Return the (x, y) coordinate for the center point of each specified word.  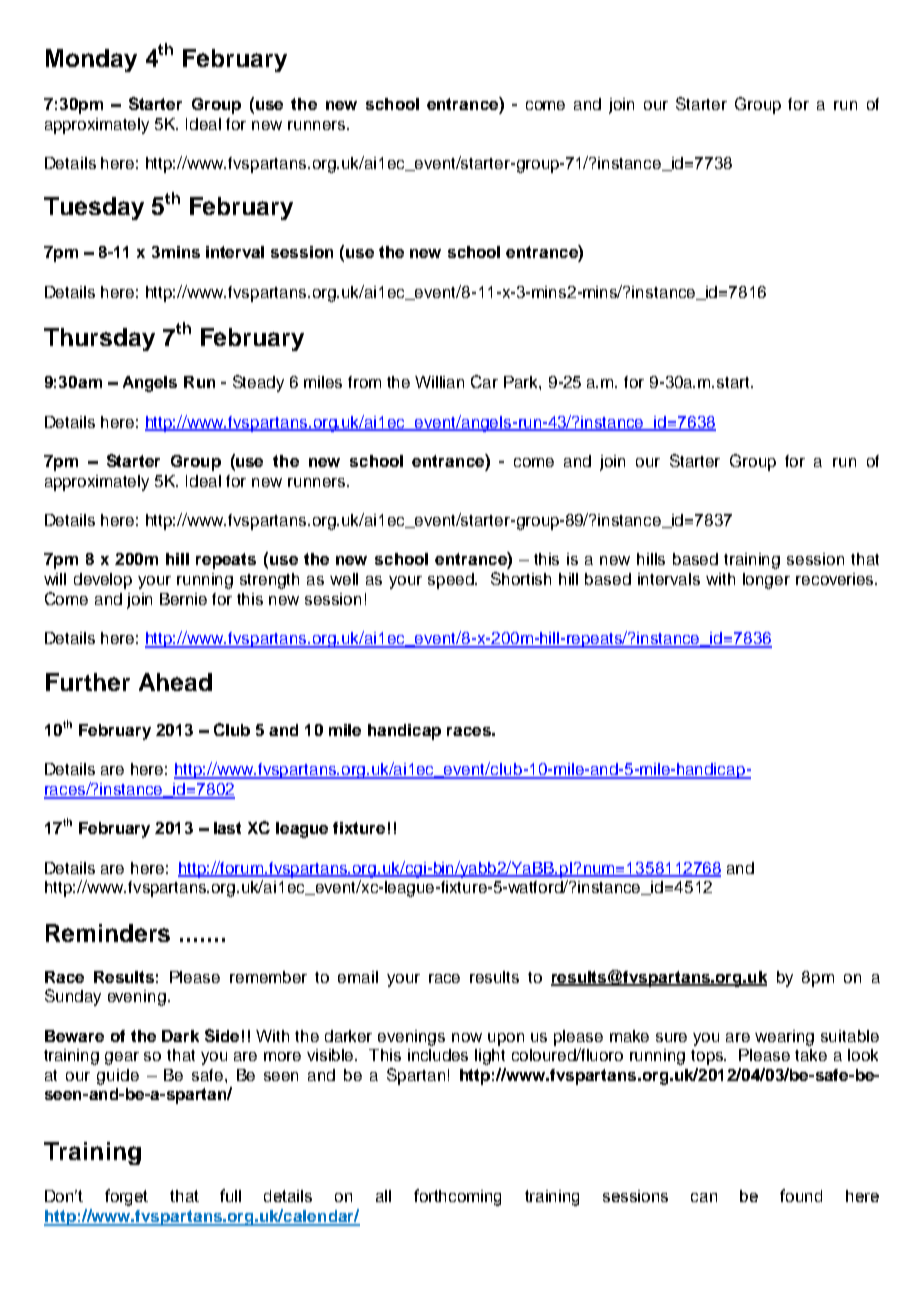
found (801, 1195)
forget (126, 1197)
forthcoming (457, 1197)
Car (484, 381)
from (364, 382)
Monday (91, 60)
